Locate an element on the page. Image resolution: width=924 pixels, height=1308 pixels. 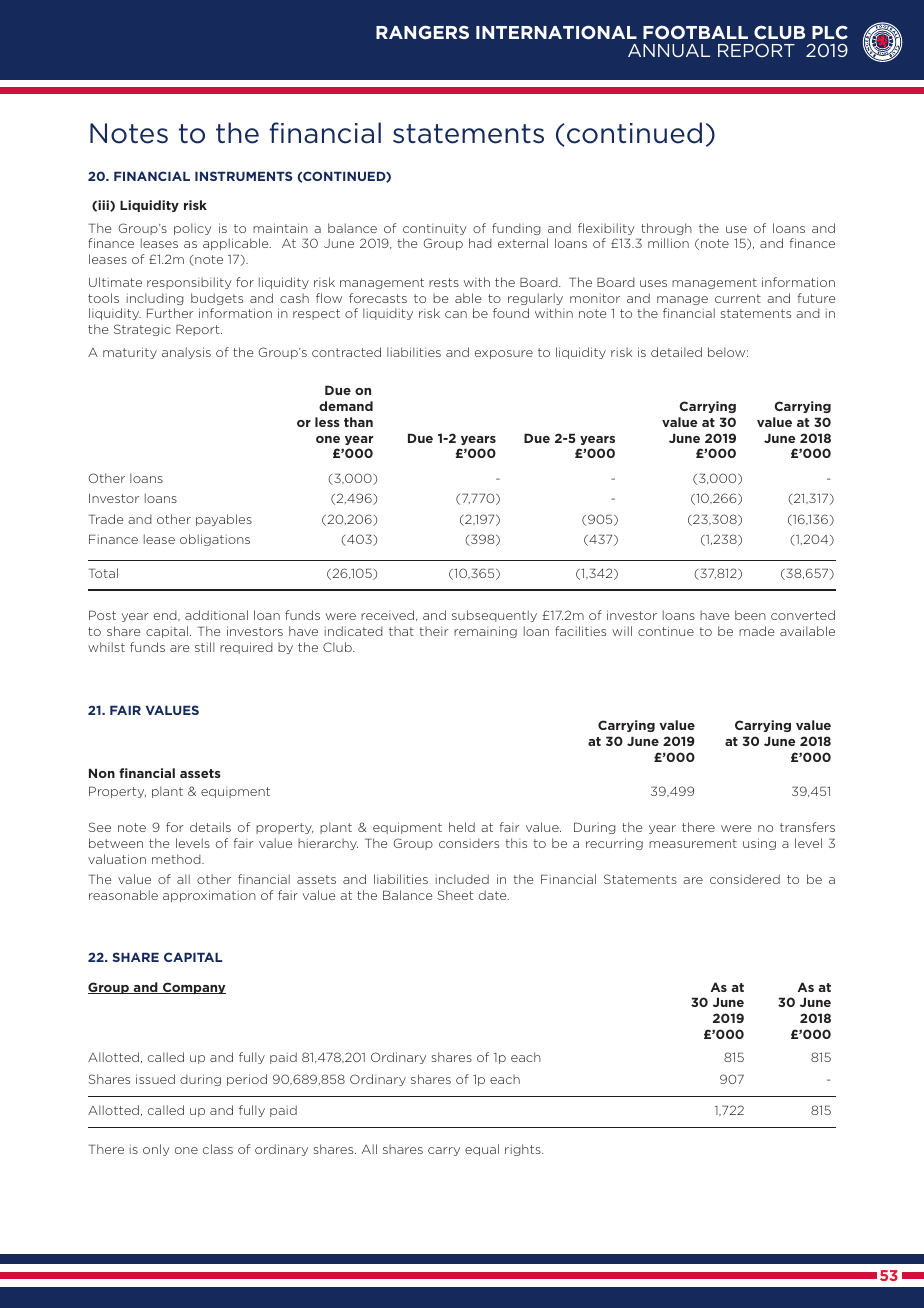
class is located at coordinates (218, 1149).
